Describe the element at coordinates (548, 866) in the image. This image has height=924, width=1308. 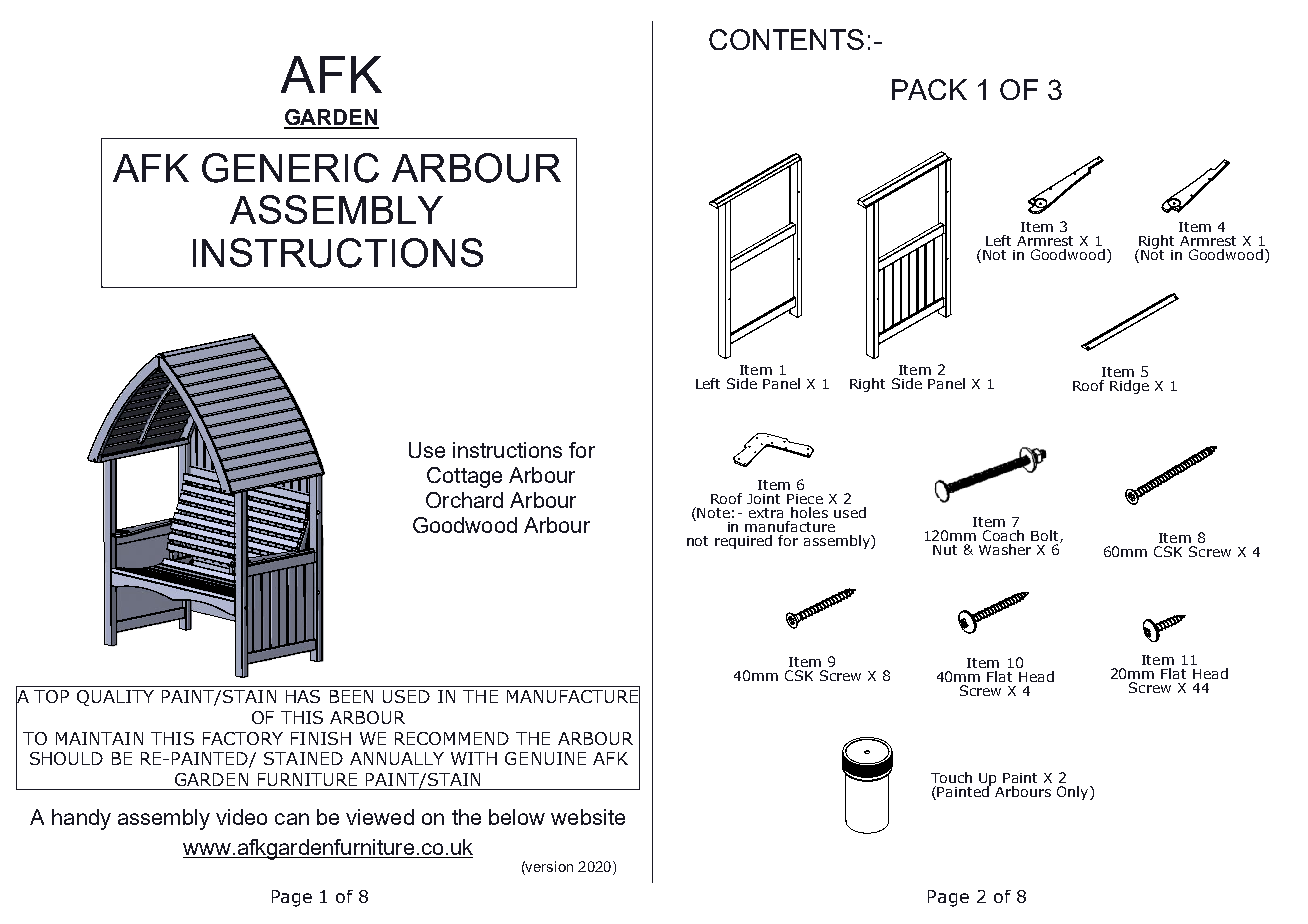
I see `version` at that location.
